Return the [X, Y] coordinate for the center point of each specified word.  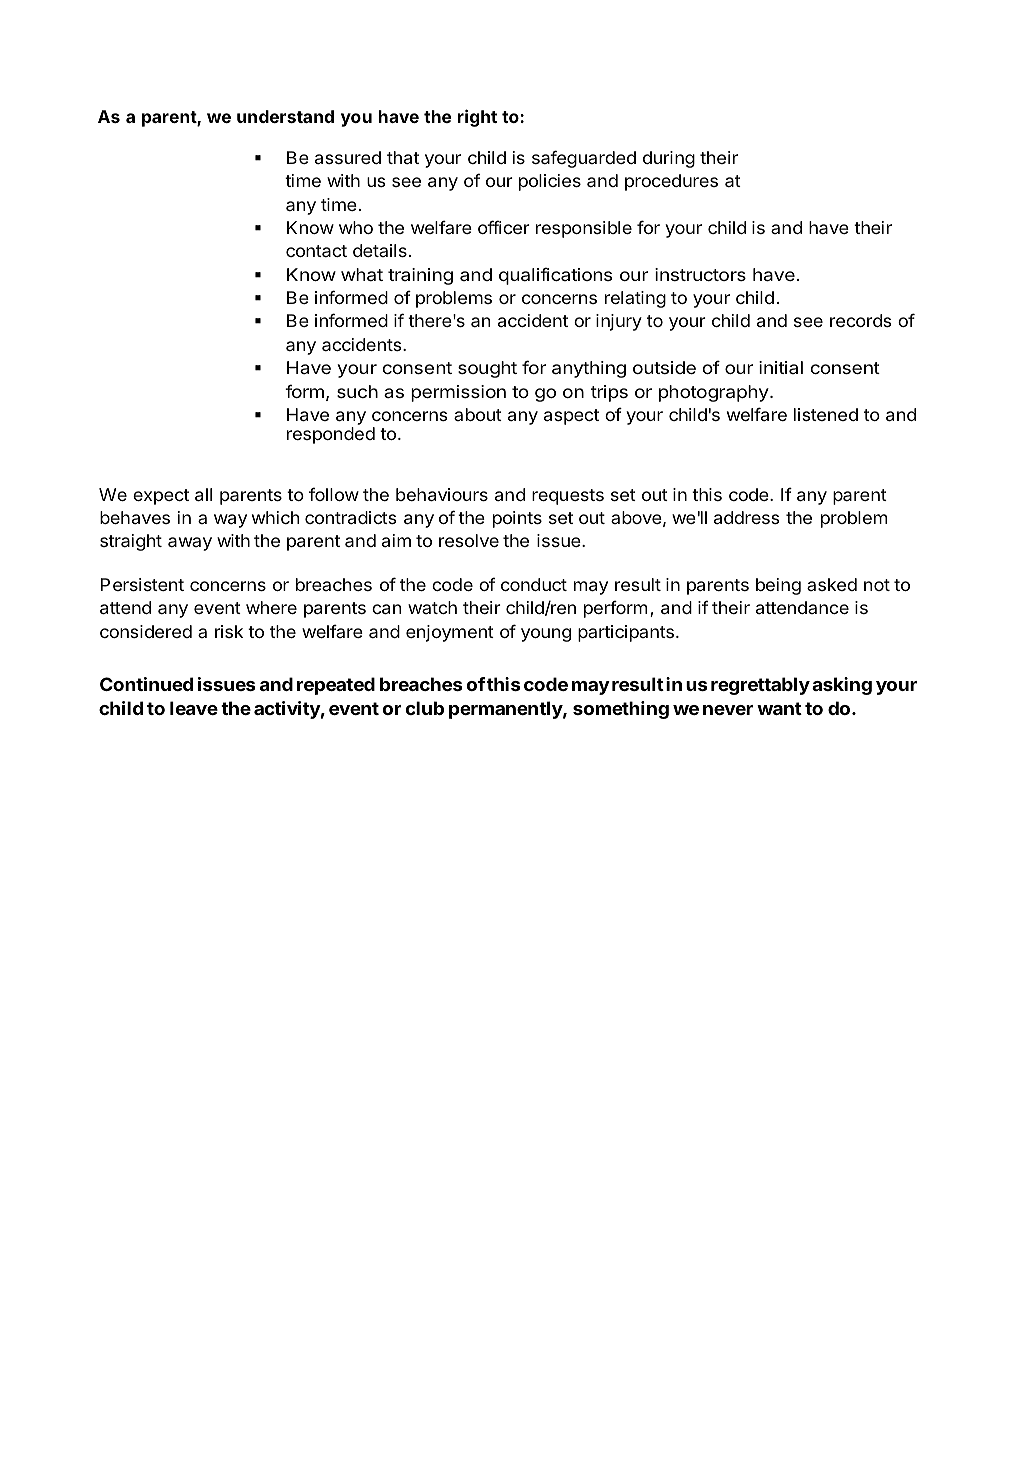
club [425, 708]
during [669, 159]
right [477, 118]
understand [285, 116]
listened [826, 414]
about [478, 414]
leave [194, 708]
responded [331, 435]
